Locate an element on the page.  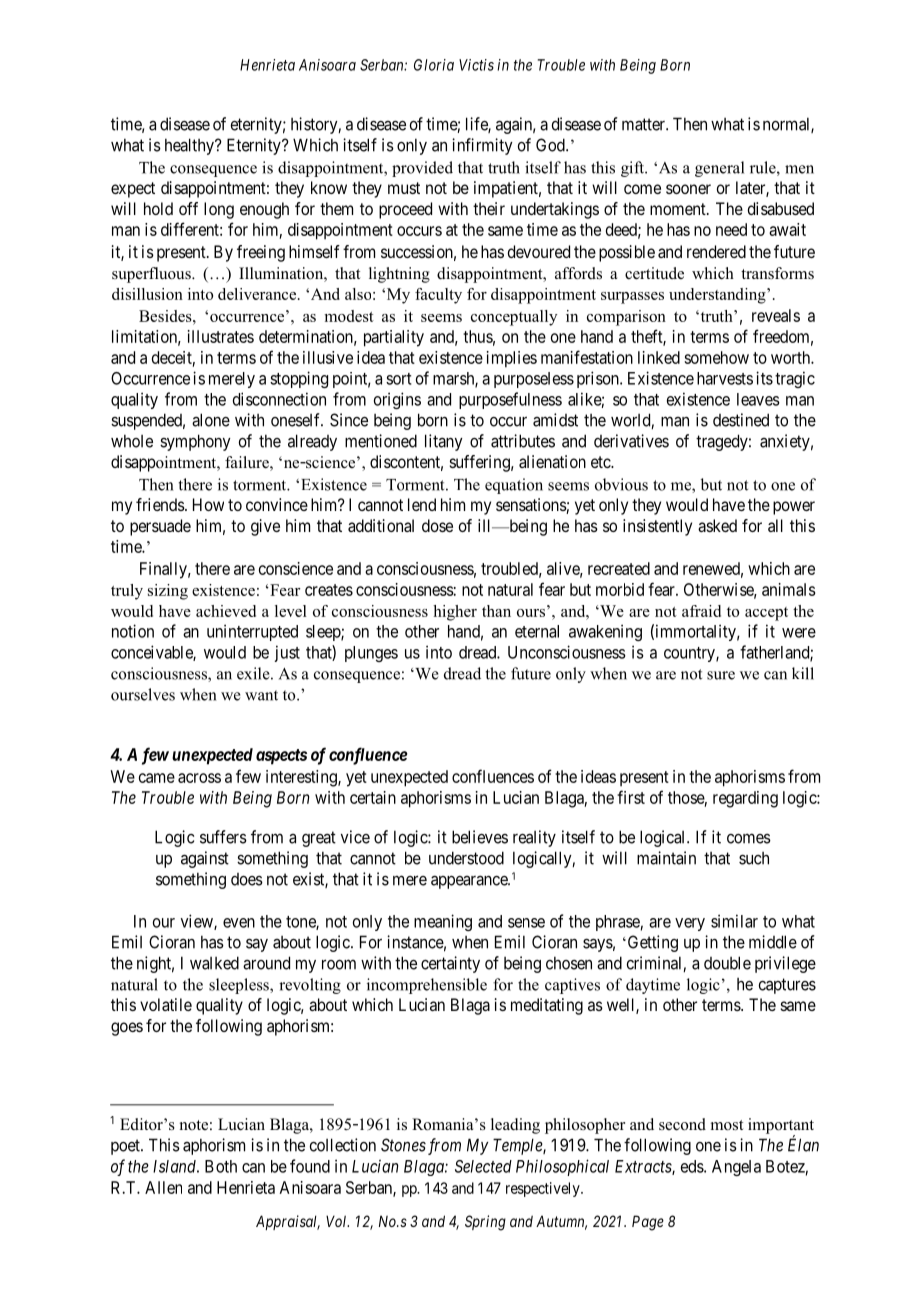
healthy is located at coordinates (190, 146).
